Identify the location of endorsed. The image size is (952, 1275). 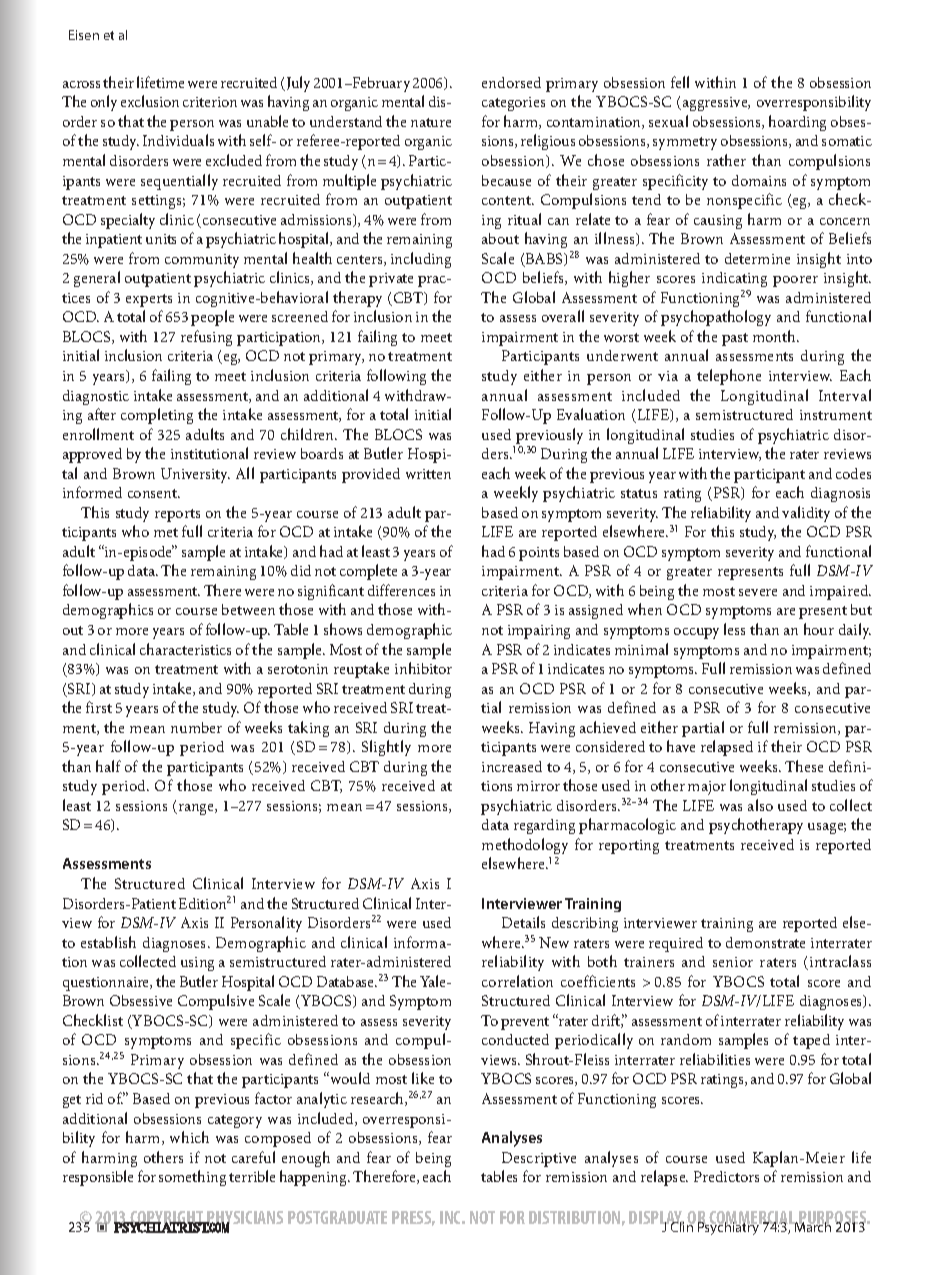
(511, 82).
